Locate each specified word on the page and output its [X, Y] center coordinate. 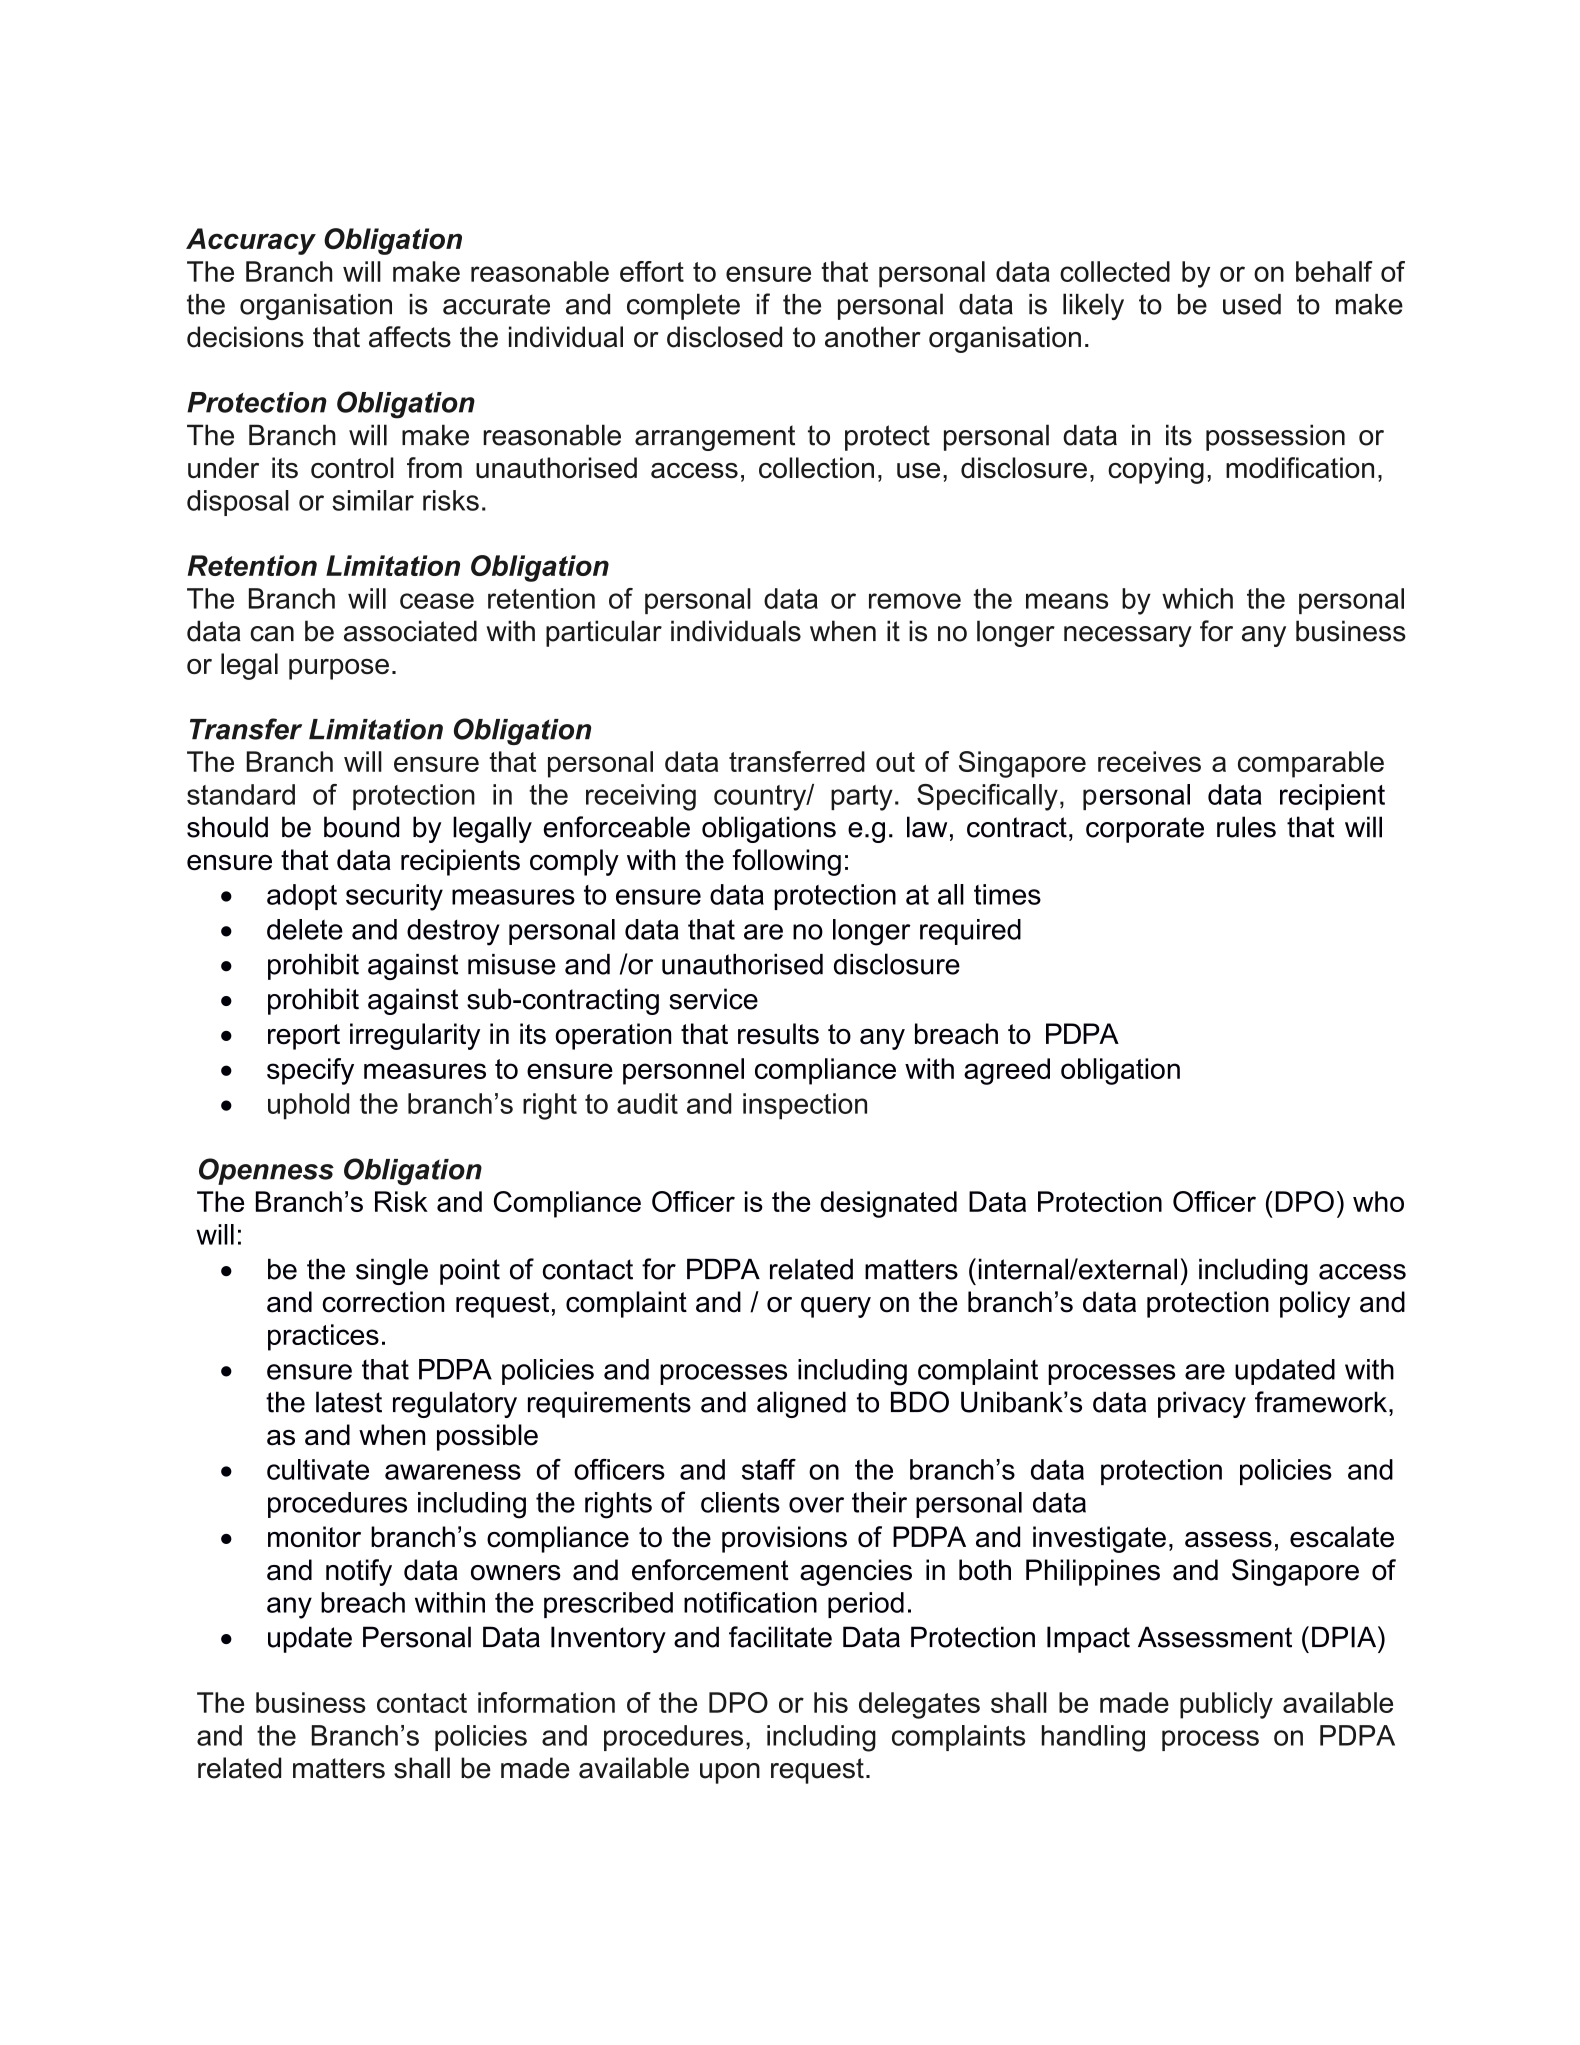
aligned [801, 1404]
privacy [1202, 1404]
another [873, 337]
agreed [1007, 1071]
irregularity [415, 1036]
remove [915, 601]
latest [349, 1402]
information [546, 1702]
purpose [339, 669]
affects [410, 337]
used [1252, 304]
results [778, 1034]
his [831, 1702]
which [1197, 598]
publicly [1226, 1705]
